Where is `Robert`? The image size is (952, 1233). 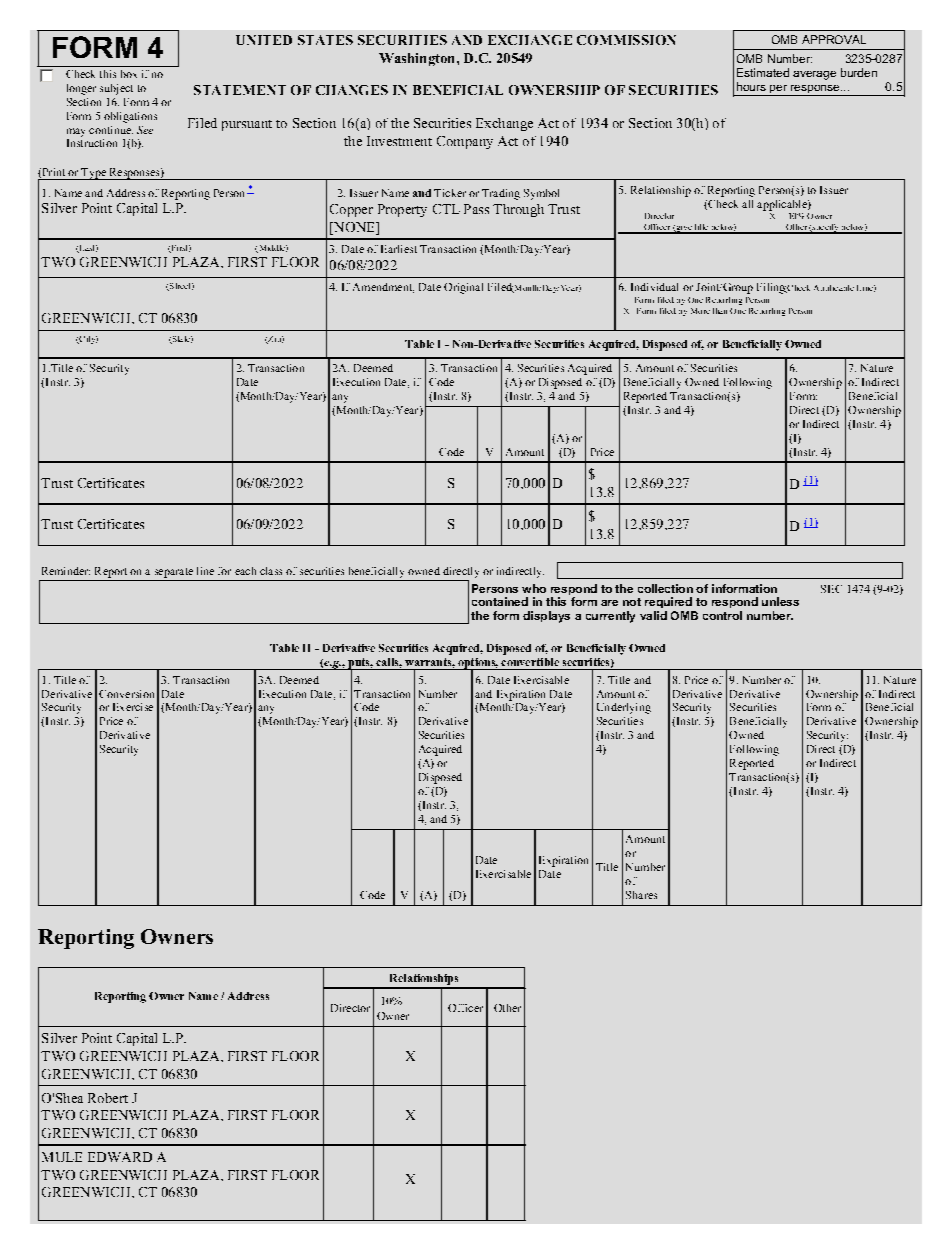
Robert is located at coordinates (108, 1098).
